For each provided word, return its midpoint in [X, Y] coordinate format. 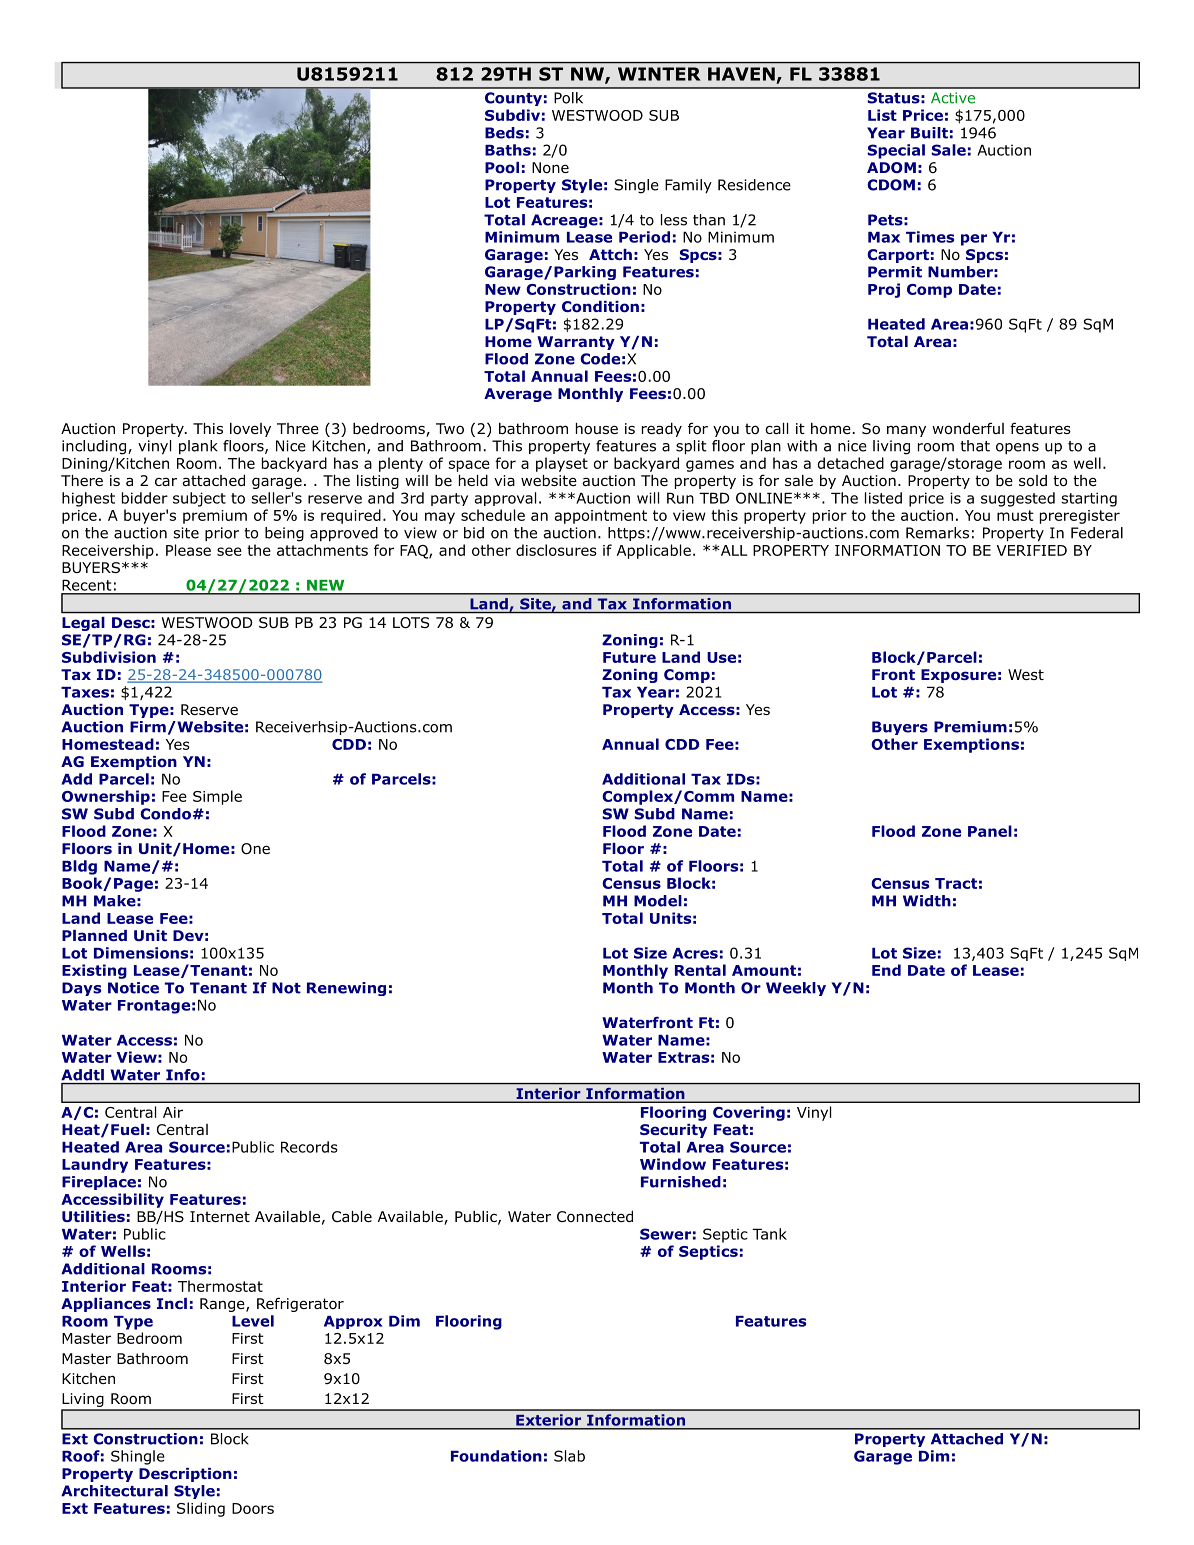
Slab [569, 1456]
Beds [504, 133]
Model [658, 901]
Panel [990, 831]
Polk [568, 98]
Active [953, 98]
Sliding [201, 1509]
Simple [217, 797]
